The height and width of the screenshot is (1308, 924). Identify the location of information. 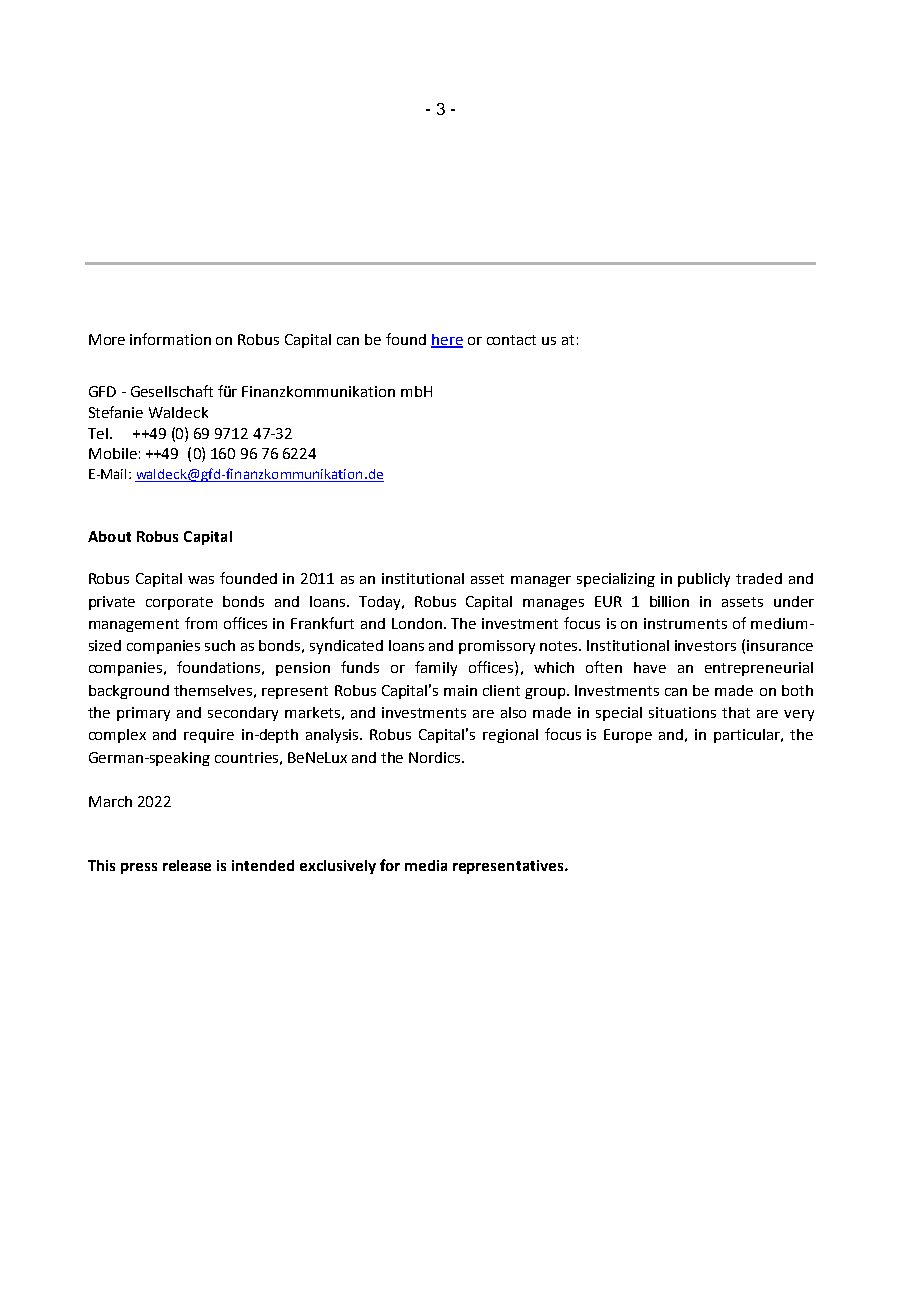
(170, 339).
